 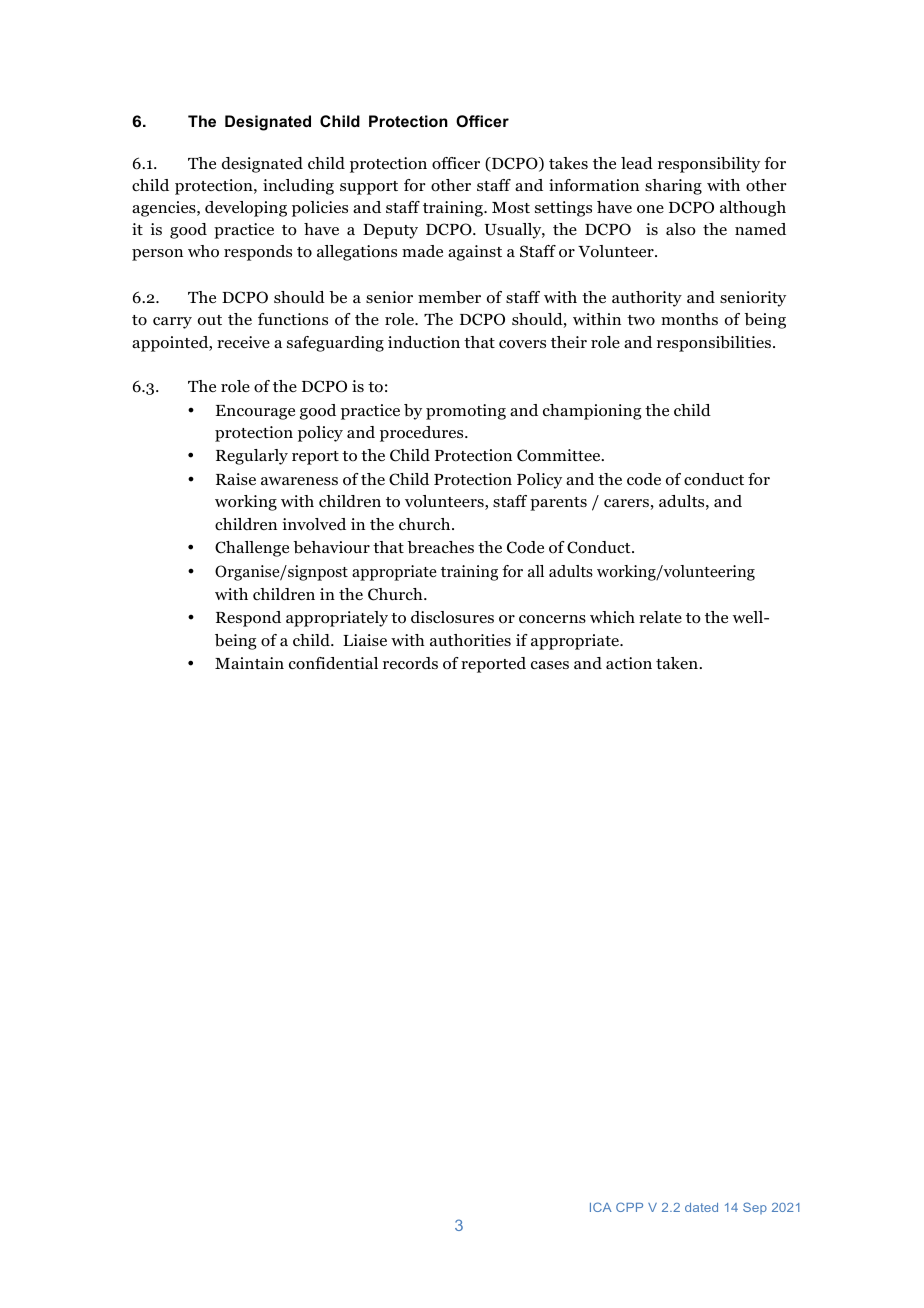 I want to click on authorities, so click(x=470, y=640).
